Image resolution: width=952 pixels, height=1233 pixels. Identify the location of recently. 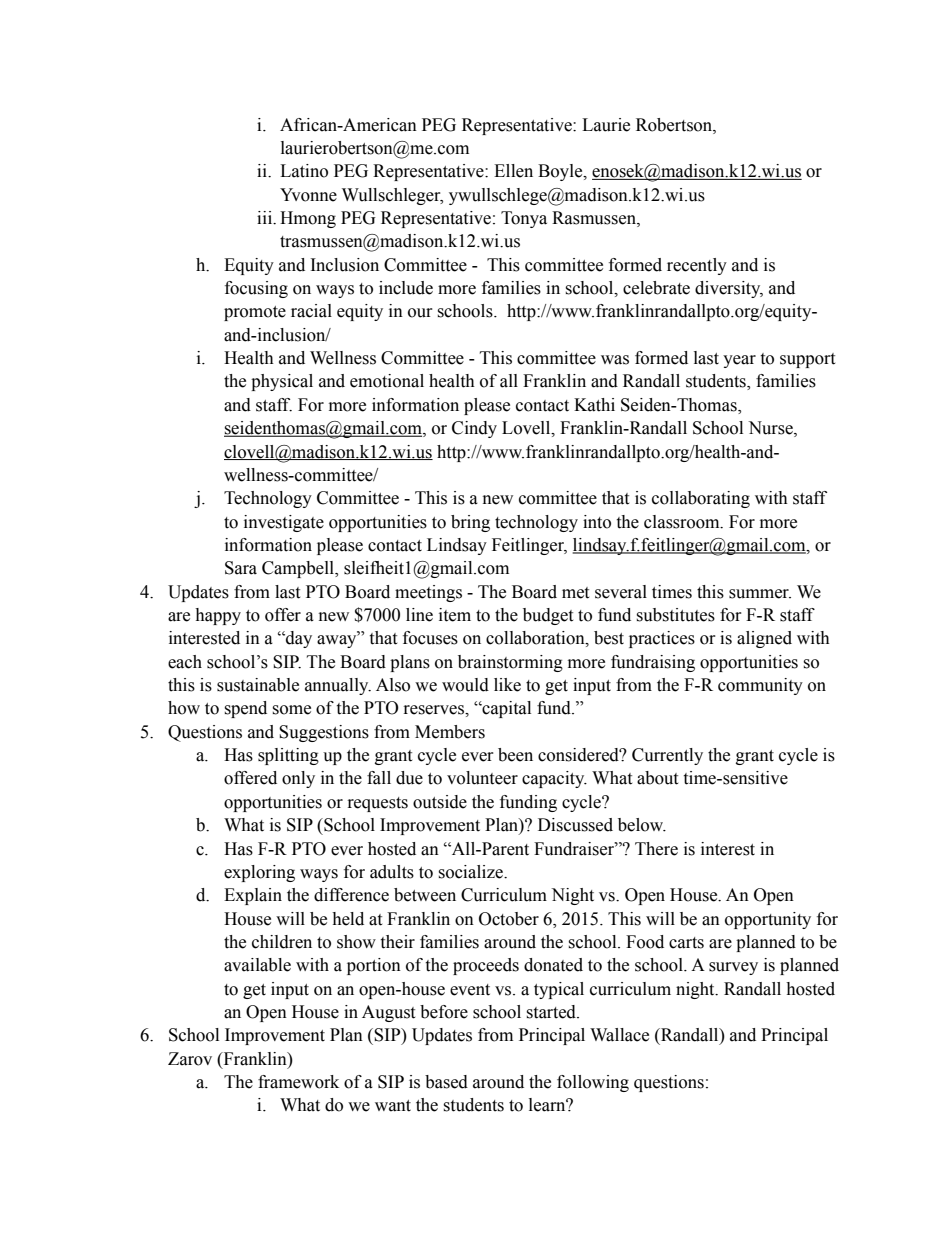
(697, 266).
